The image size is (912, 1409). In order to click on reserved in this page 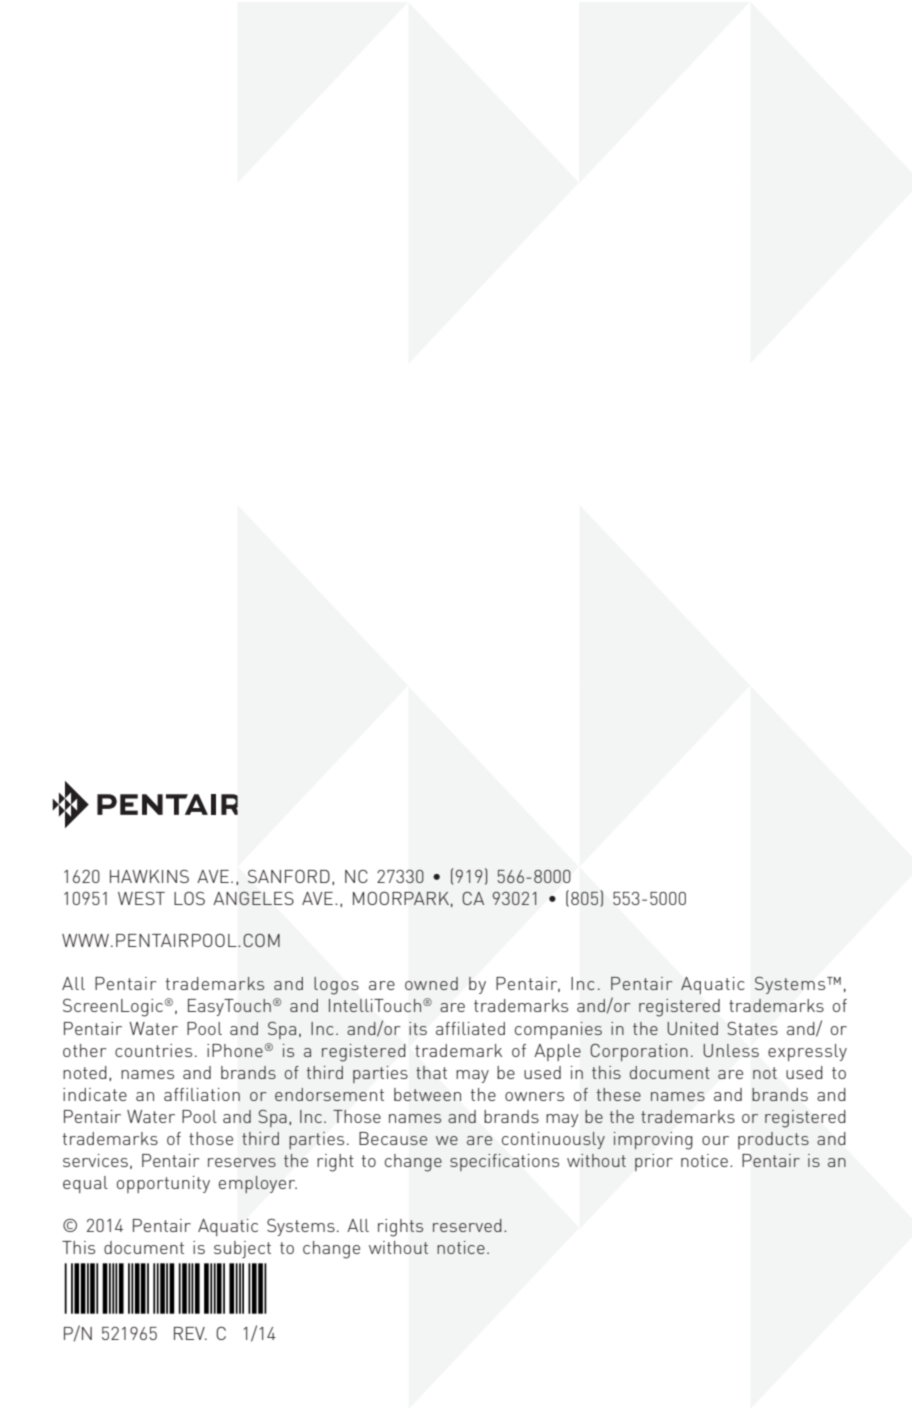, I will do `click(467, 1225)`.
